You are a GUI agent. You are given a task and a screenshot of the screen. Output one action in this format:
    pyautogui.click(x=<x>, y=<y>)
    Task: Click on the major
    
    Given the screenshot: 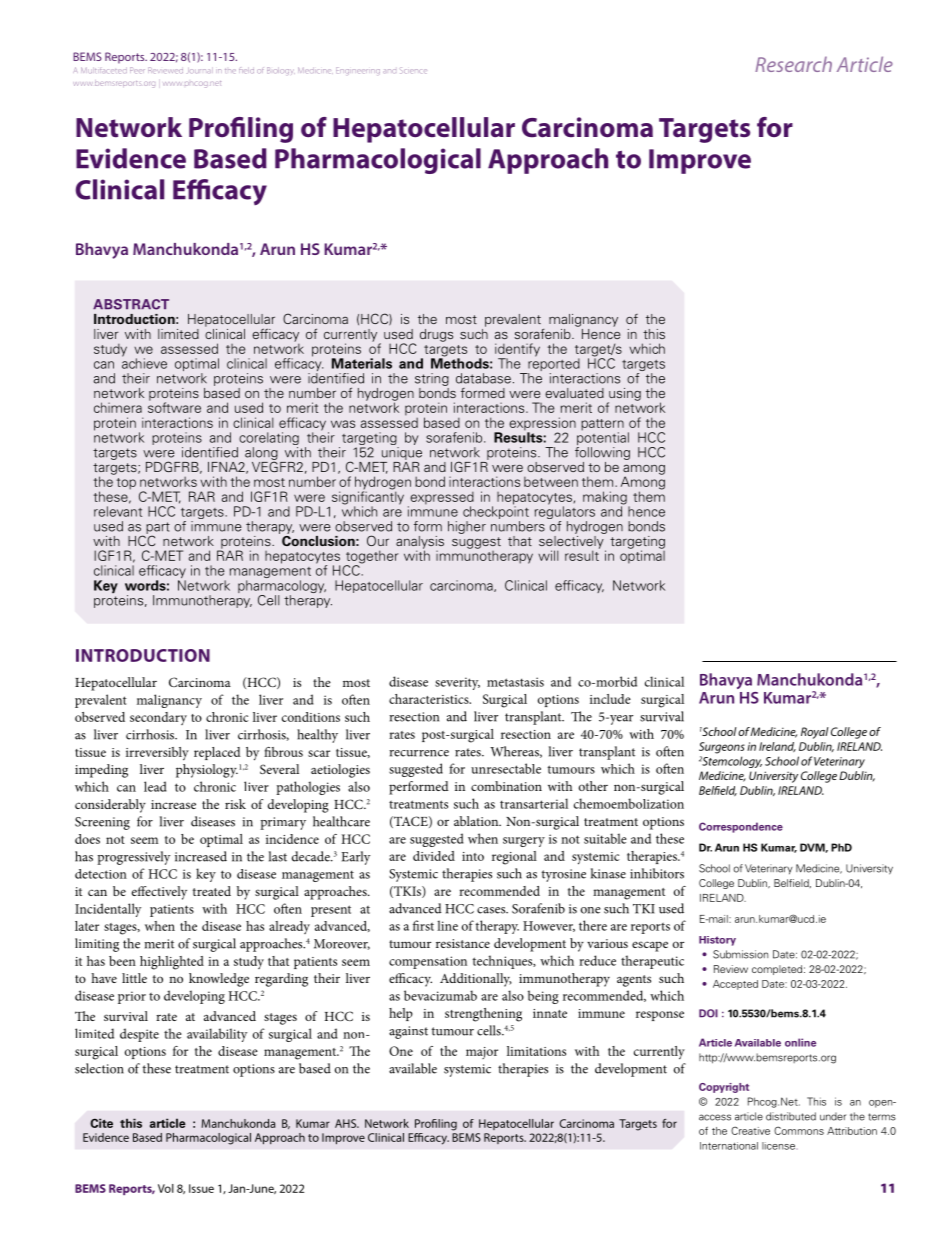 What is the action you would take?
    pyautogui.click(x=482, y=1053)
